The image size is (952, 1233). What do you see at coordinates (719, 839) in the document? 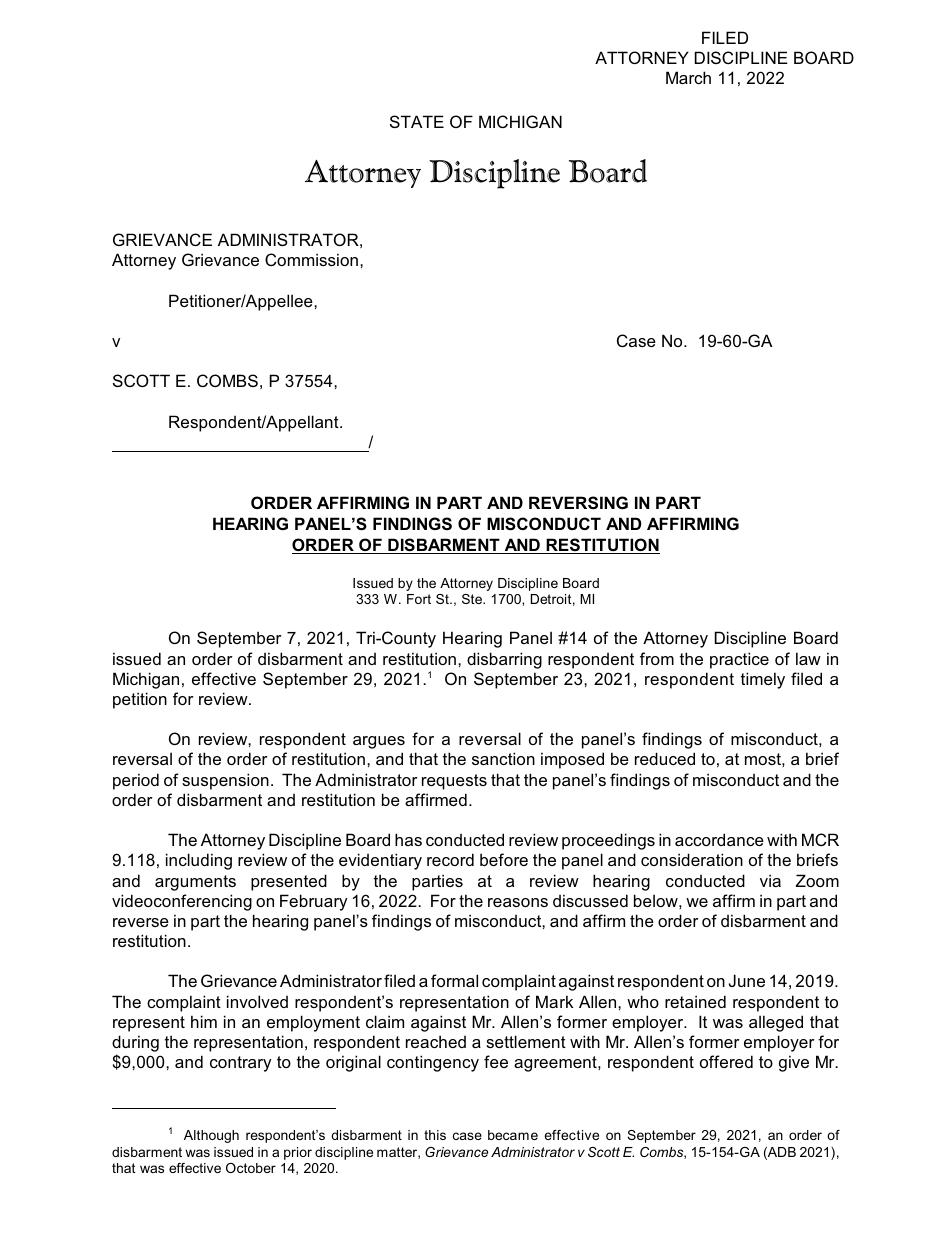
I see `accordance` at bounding box center [719, 839].
